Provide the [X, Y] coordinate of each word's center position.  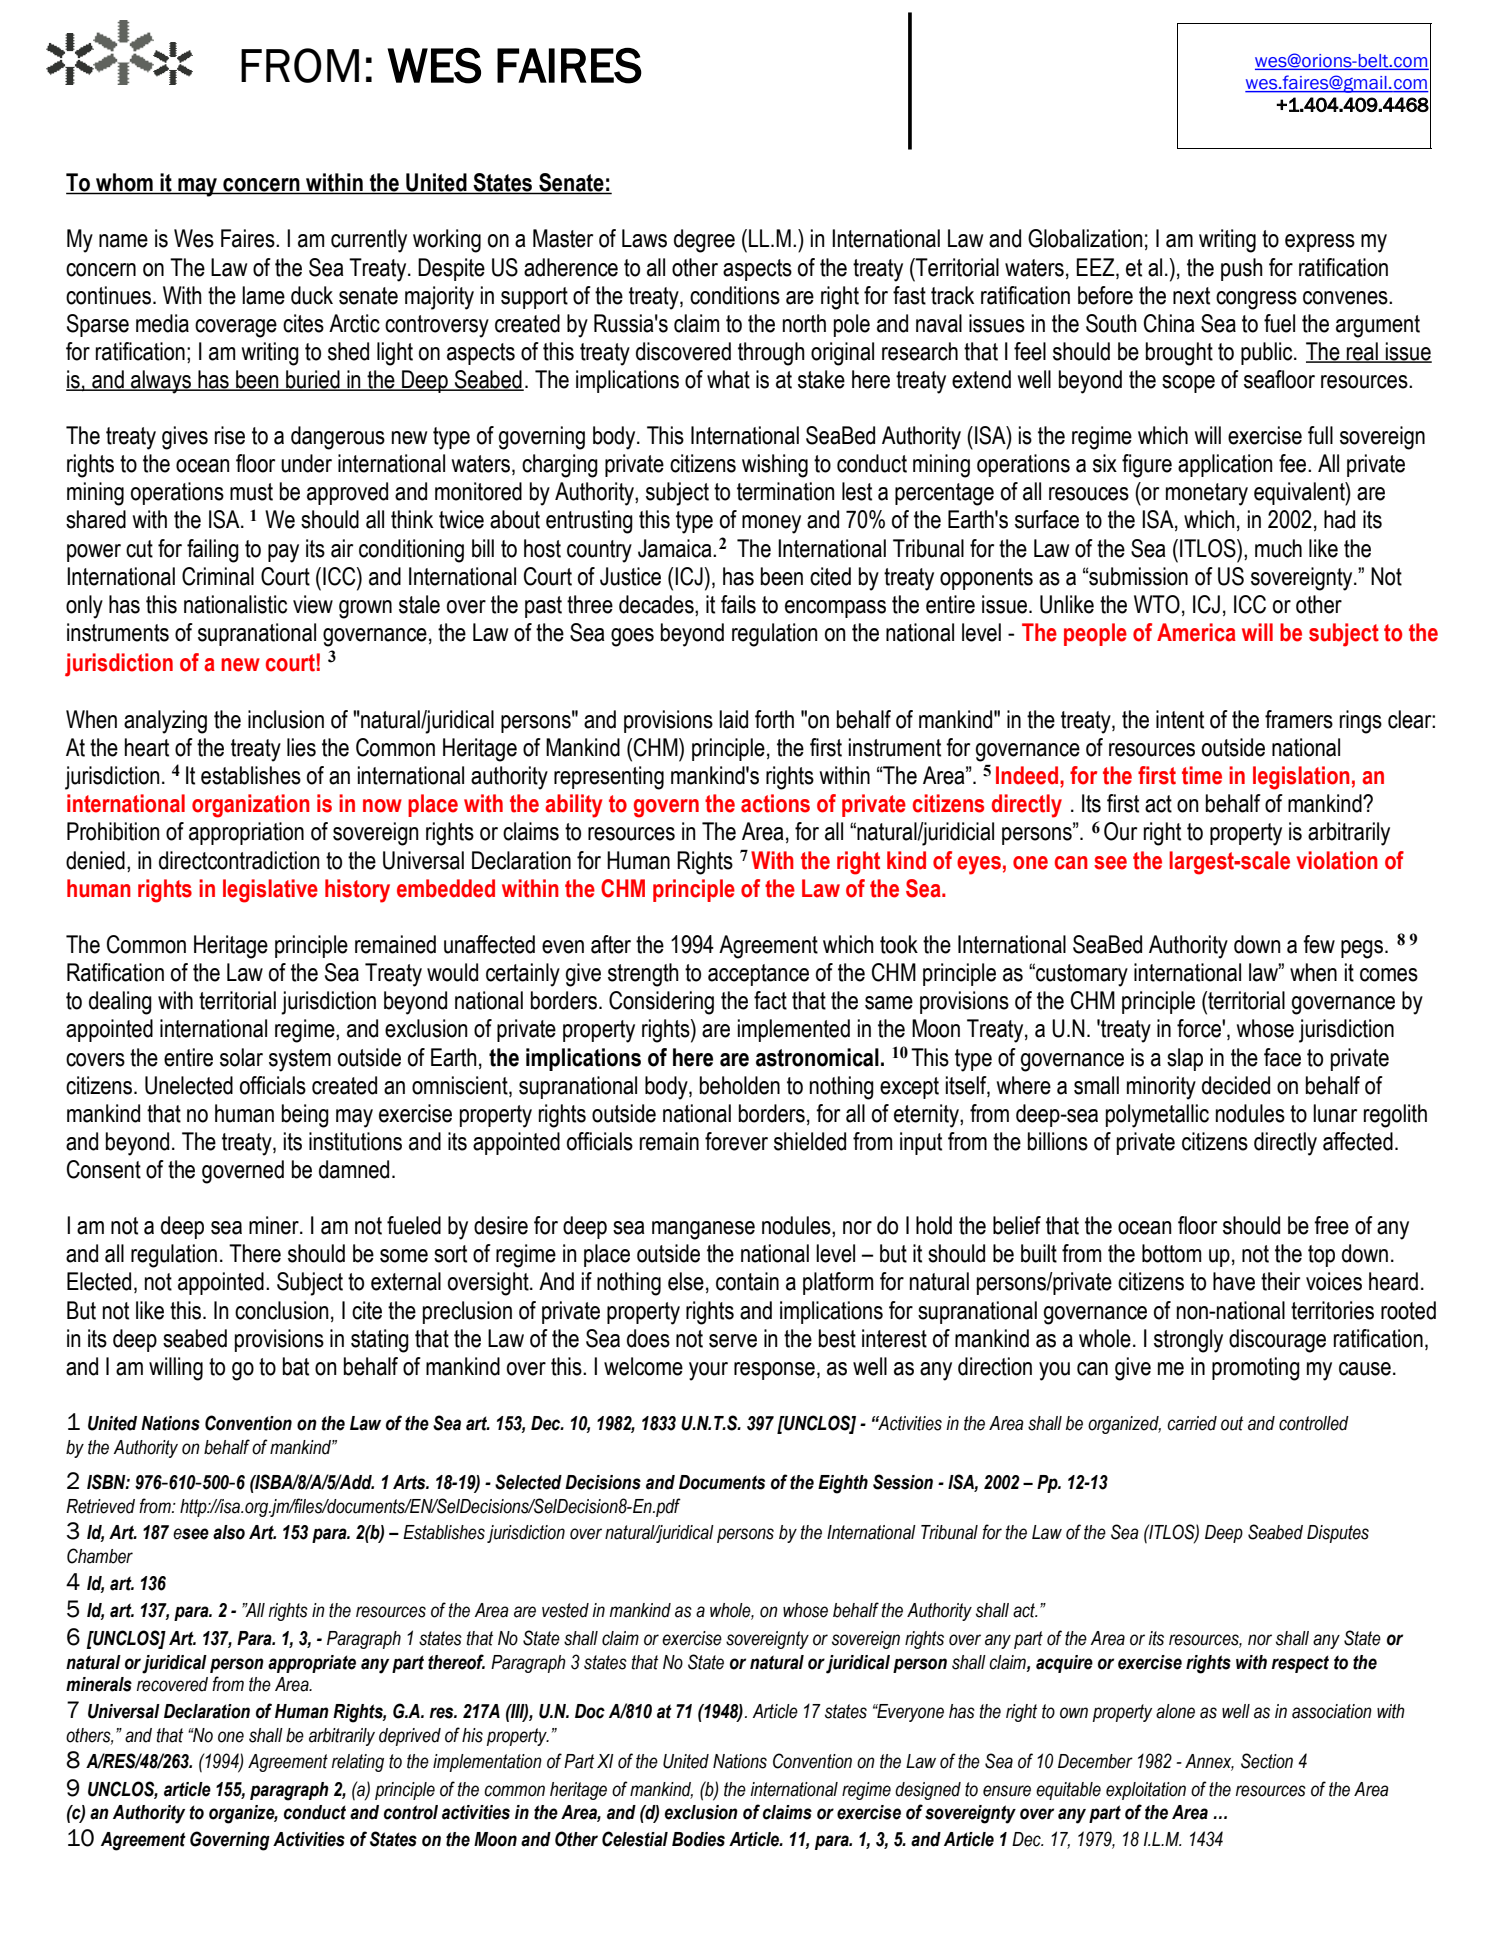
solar [241, 1057]
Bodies [698, 1839]
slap [1185, 1059]
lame [263, 295]
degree [704, 241]
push [1242, 269]
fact [770, 1000]
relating [358, 1763]
